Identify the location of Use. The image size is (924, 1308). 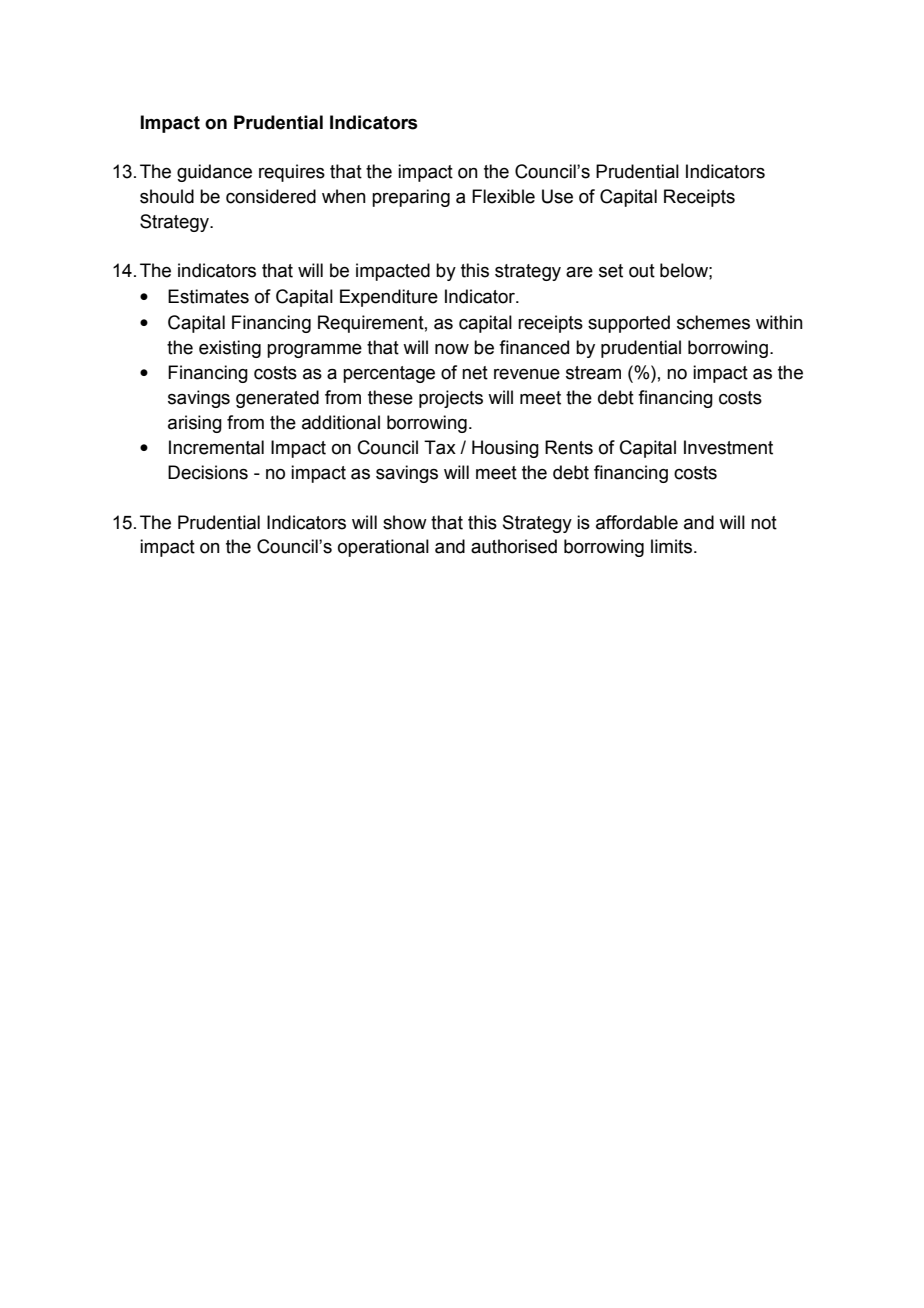
(557, 196).
